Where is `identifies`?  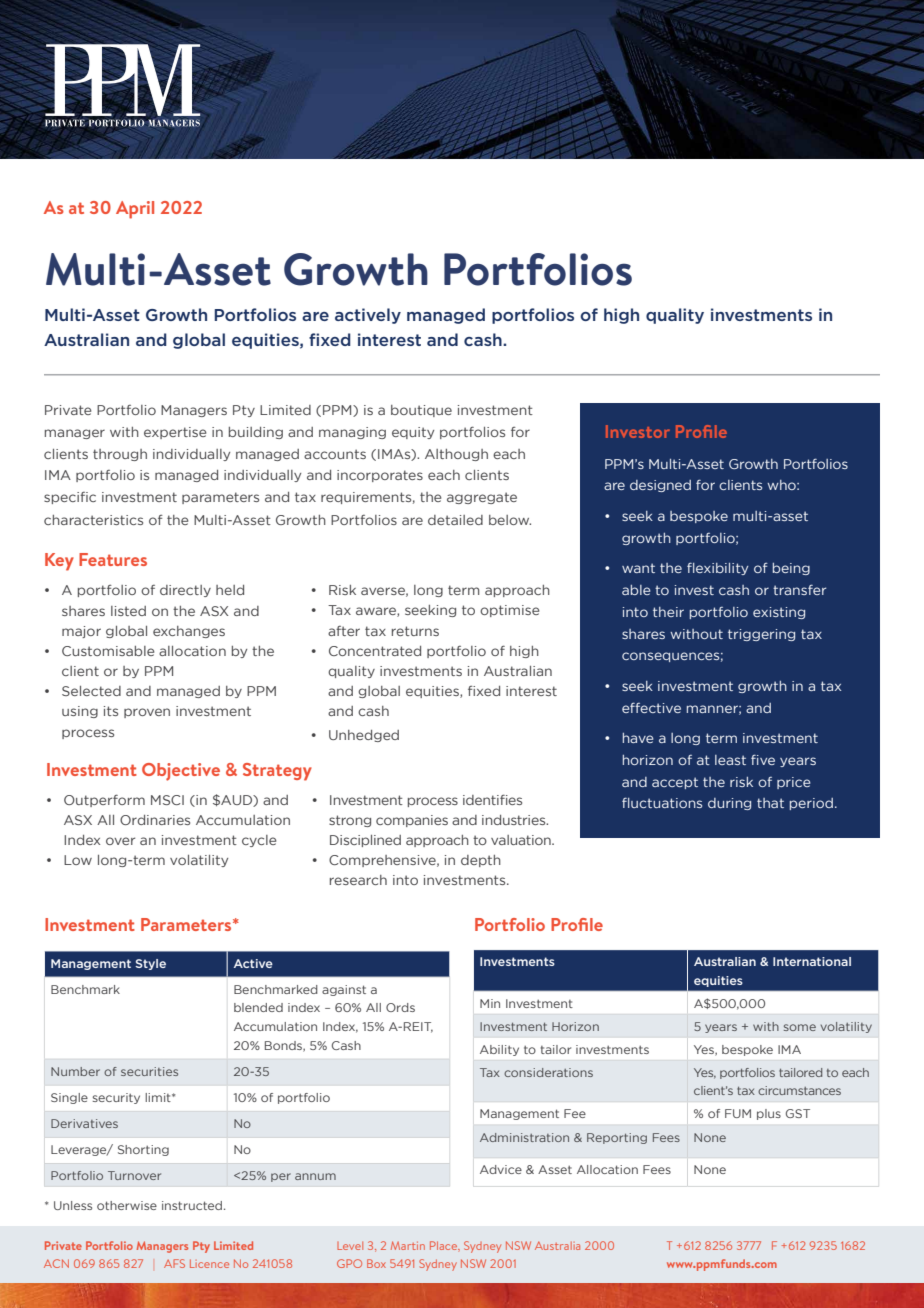
identifies is located at coordinates (492, 799).
